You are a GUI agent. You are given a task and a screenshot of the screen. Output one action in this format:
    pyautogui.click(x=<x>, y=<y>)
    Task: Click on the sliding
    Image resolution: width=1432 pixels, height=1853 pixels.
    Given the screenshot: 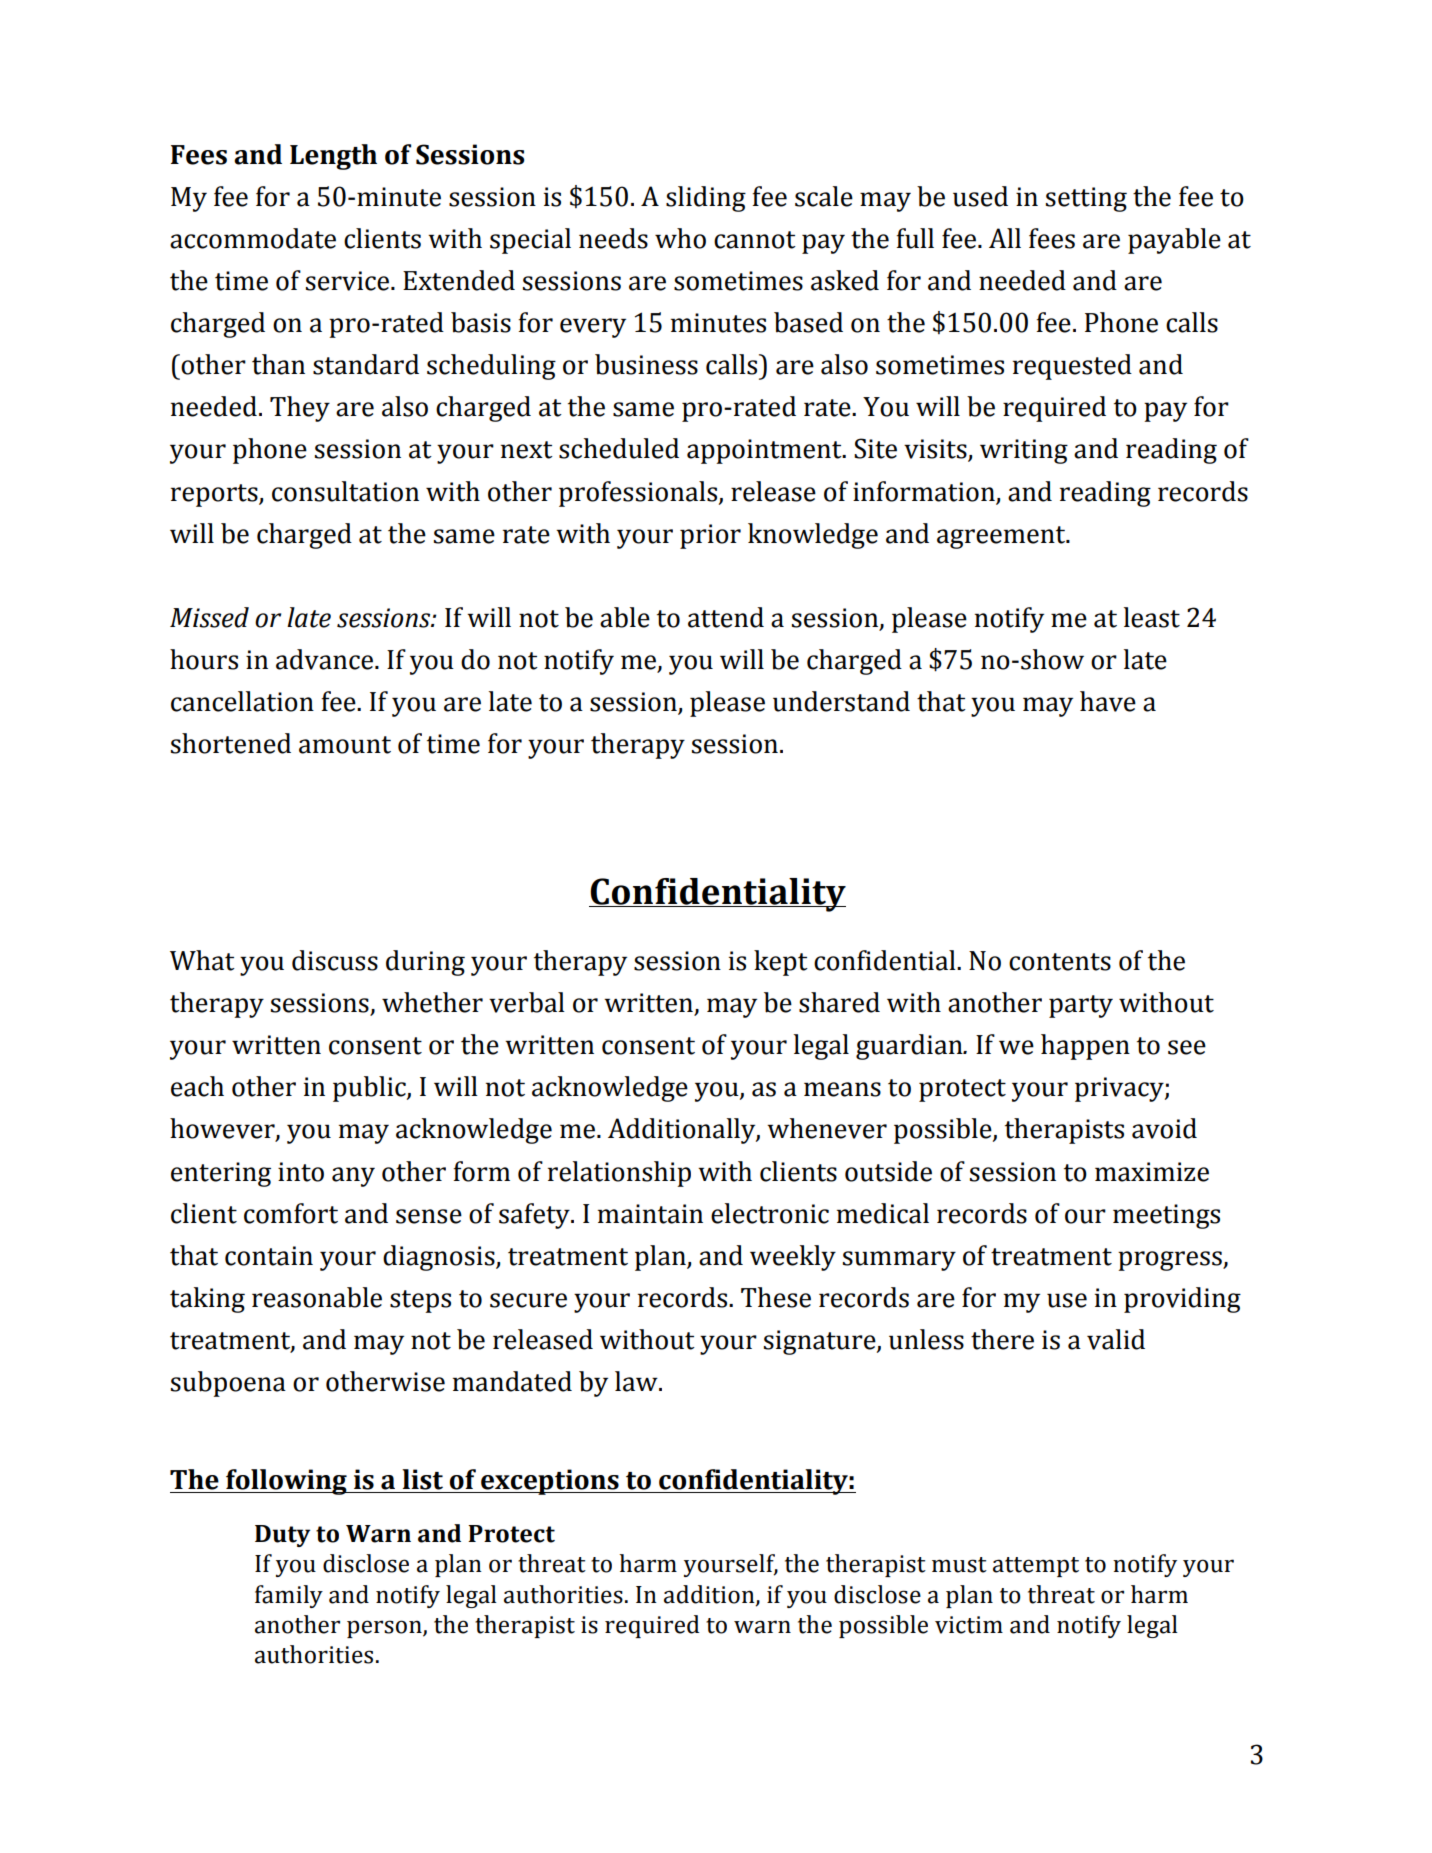 What is the action you would take?
    pyautogui.click(x=706, y=199)
